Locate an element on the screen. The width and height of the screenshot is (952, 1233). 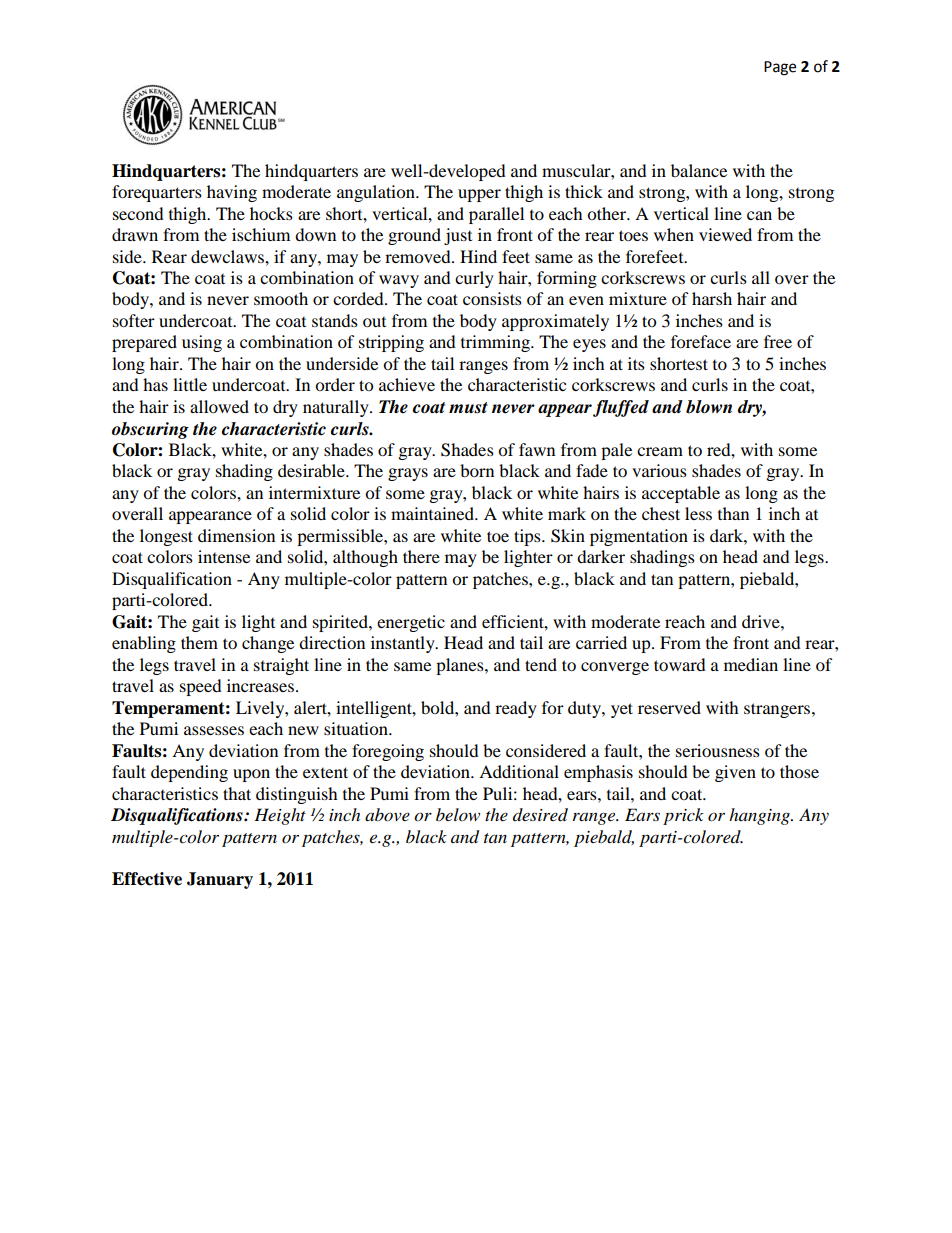
born is located at coordinates (477, 470).
